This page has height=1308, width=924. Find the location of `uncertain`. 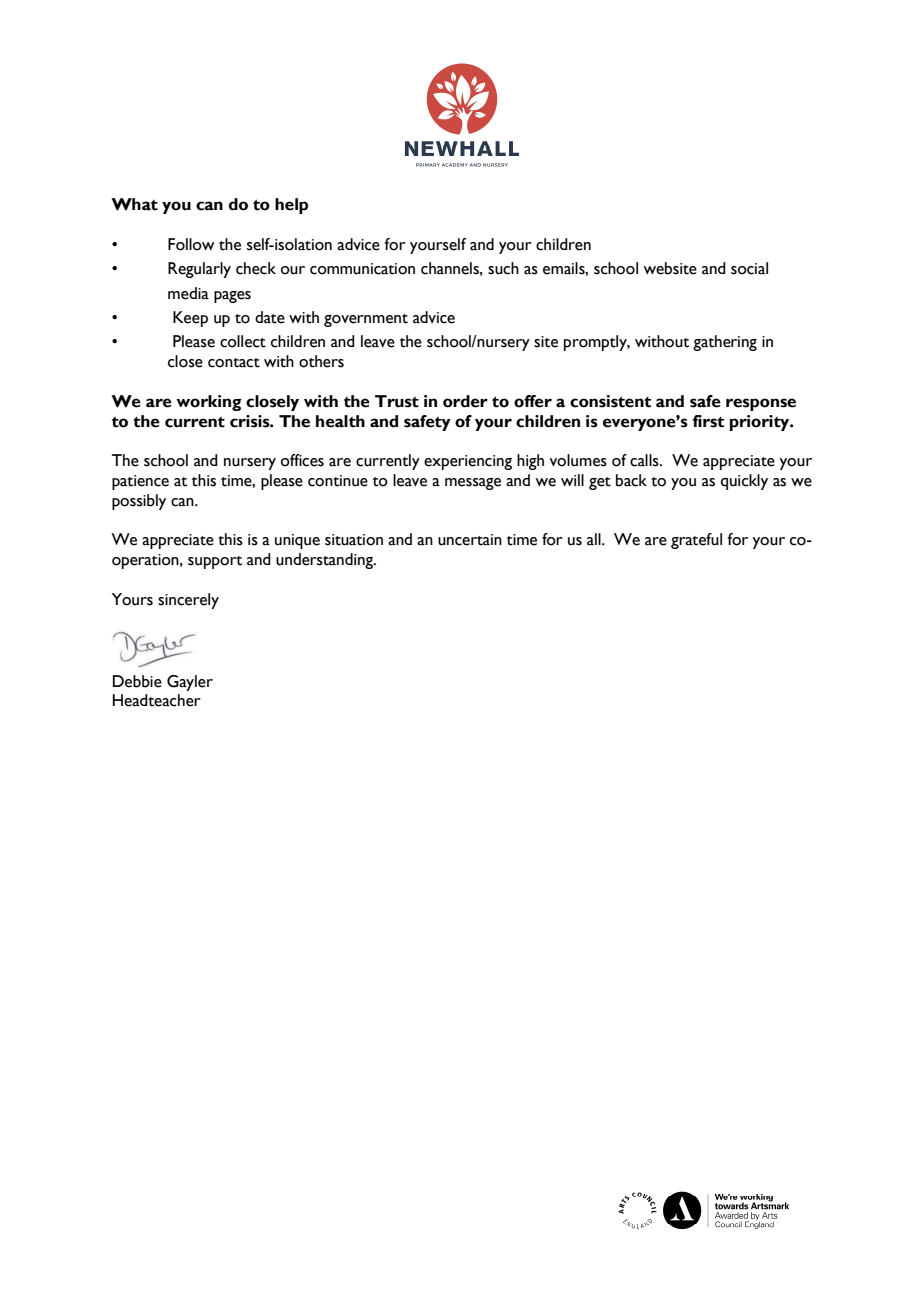

uncertain is located at coordinates (470, 540).
